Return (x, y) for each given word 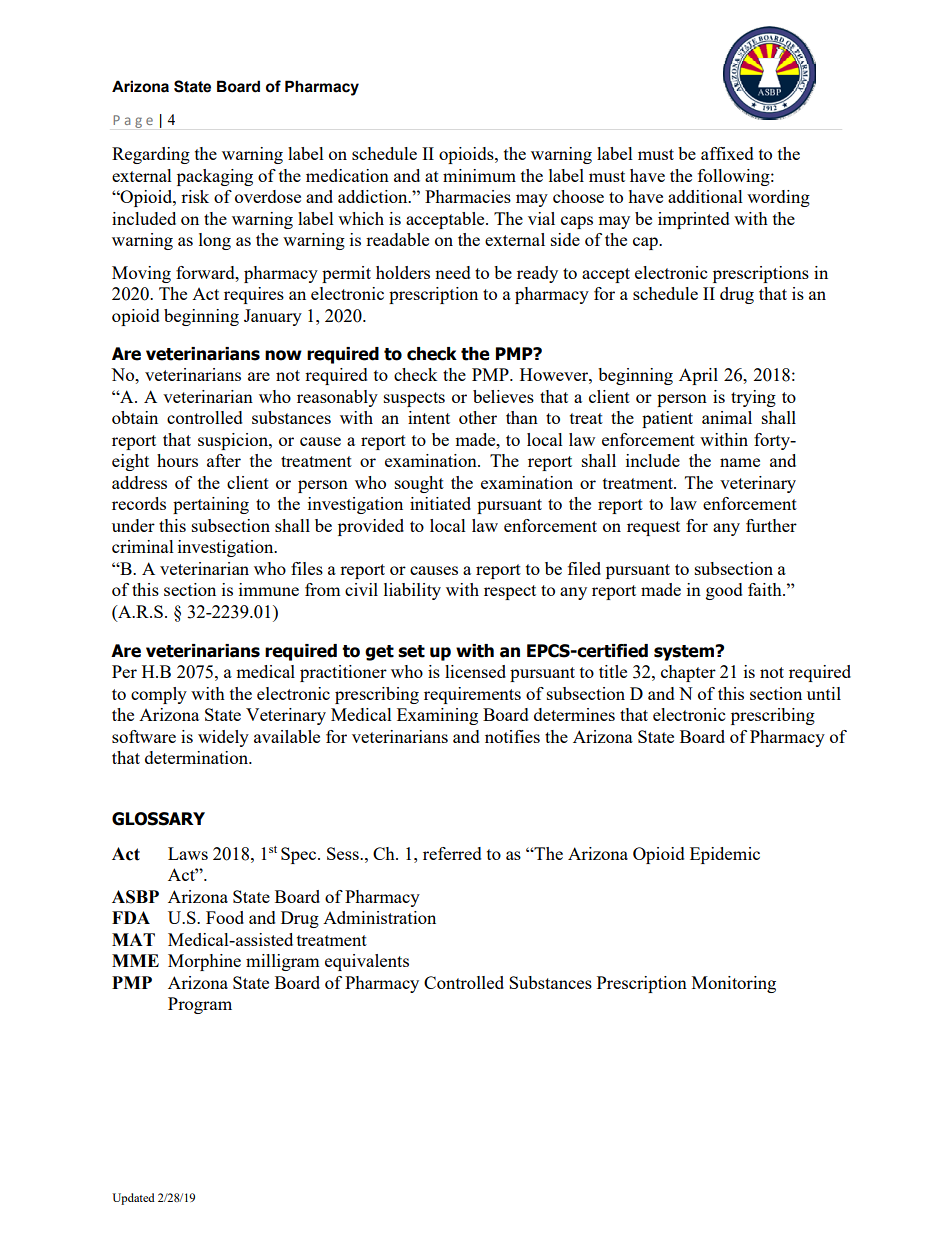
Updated (133, 1199)
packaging (215, 177)
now (283, 355)
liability (412, 591)
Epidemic (725, 855)
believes (503, 396)
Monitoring (734, 984)
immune (269, 589)
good (724, 591)
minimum (479, 175)
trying (753, 398)
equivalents (367, 962)
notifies (512, 736)
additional (705, 196)
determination (198, 757)
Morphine (204, 962)
